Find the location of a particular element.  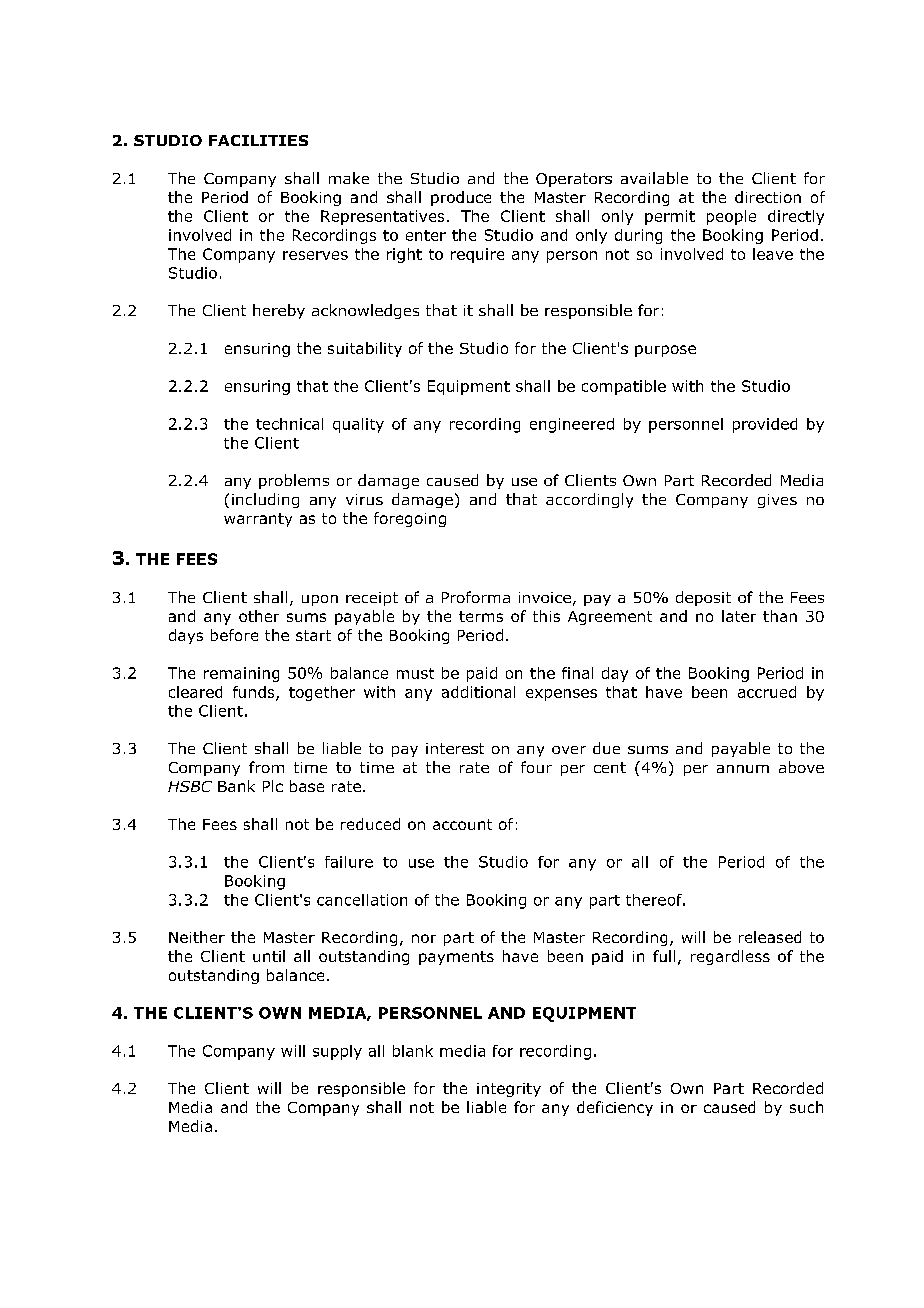

terms is located at coordinates (481, 616).
